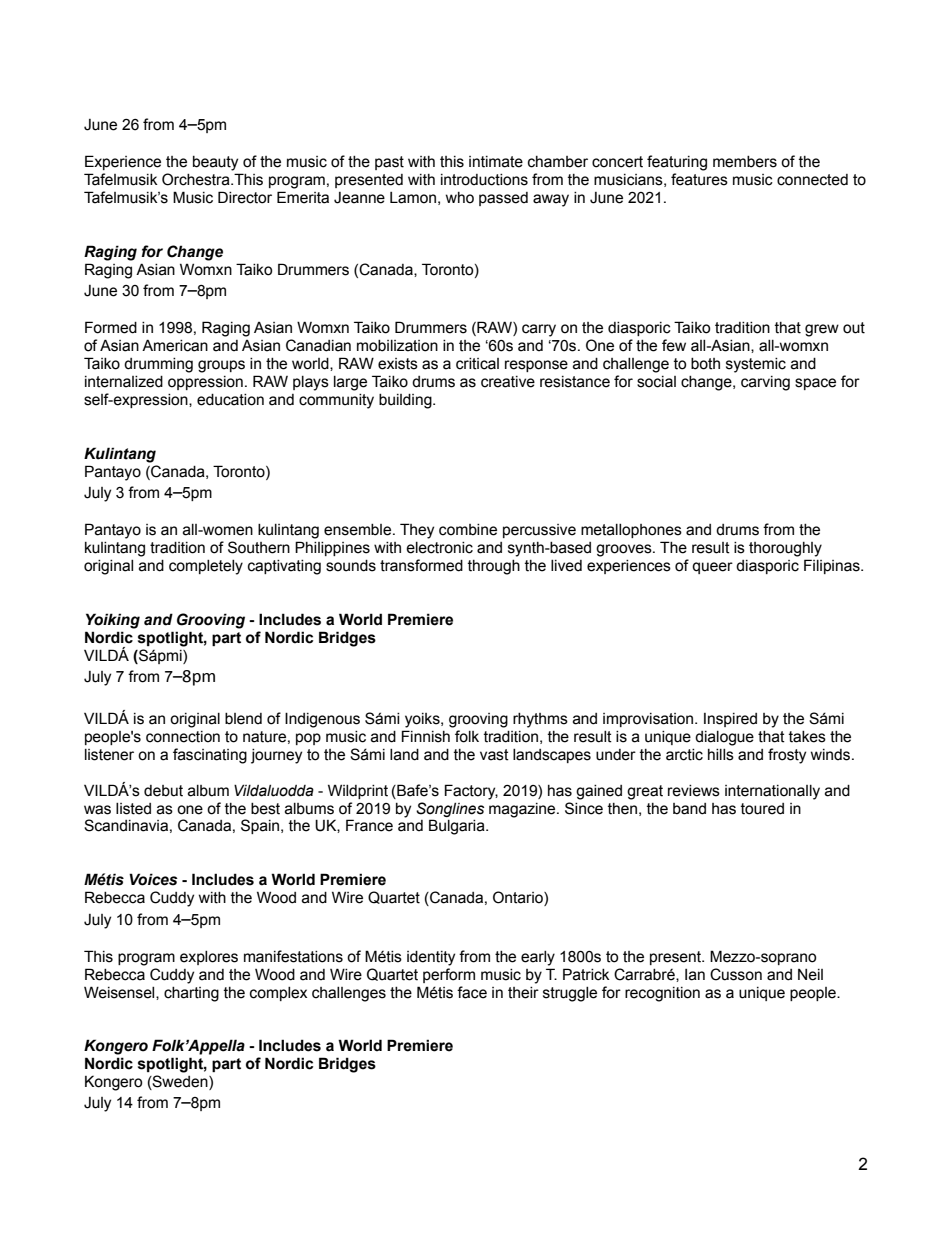 This image has height=1233, width=952. What do you see at coordinates (215, 163) in the image?
I see `beauty` at bounding box center [215, 163].
